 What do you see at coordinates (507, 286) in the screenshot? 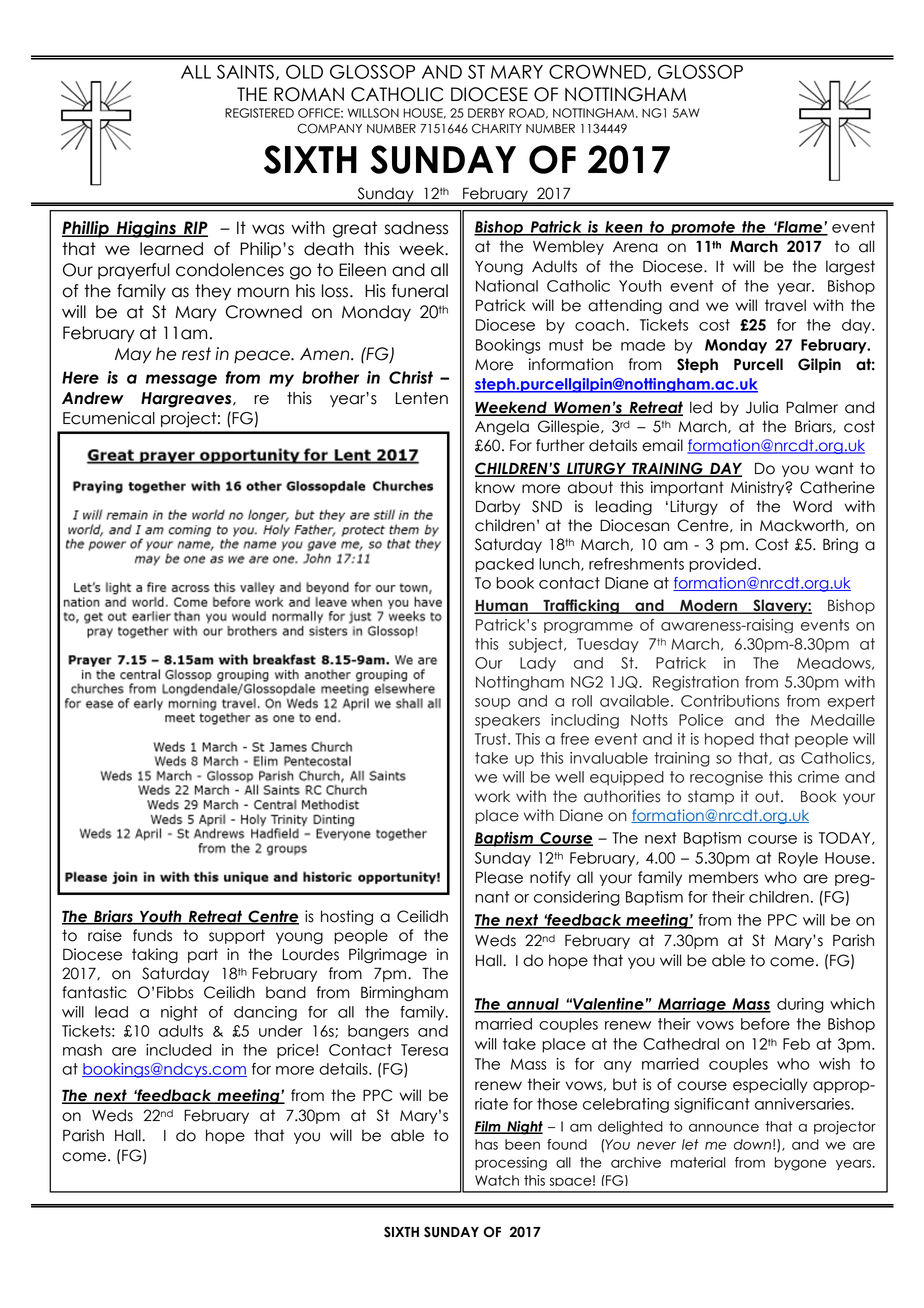
I see `National` at bounding box center [507, 286].
